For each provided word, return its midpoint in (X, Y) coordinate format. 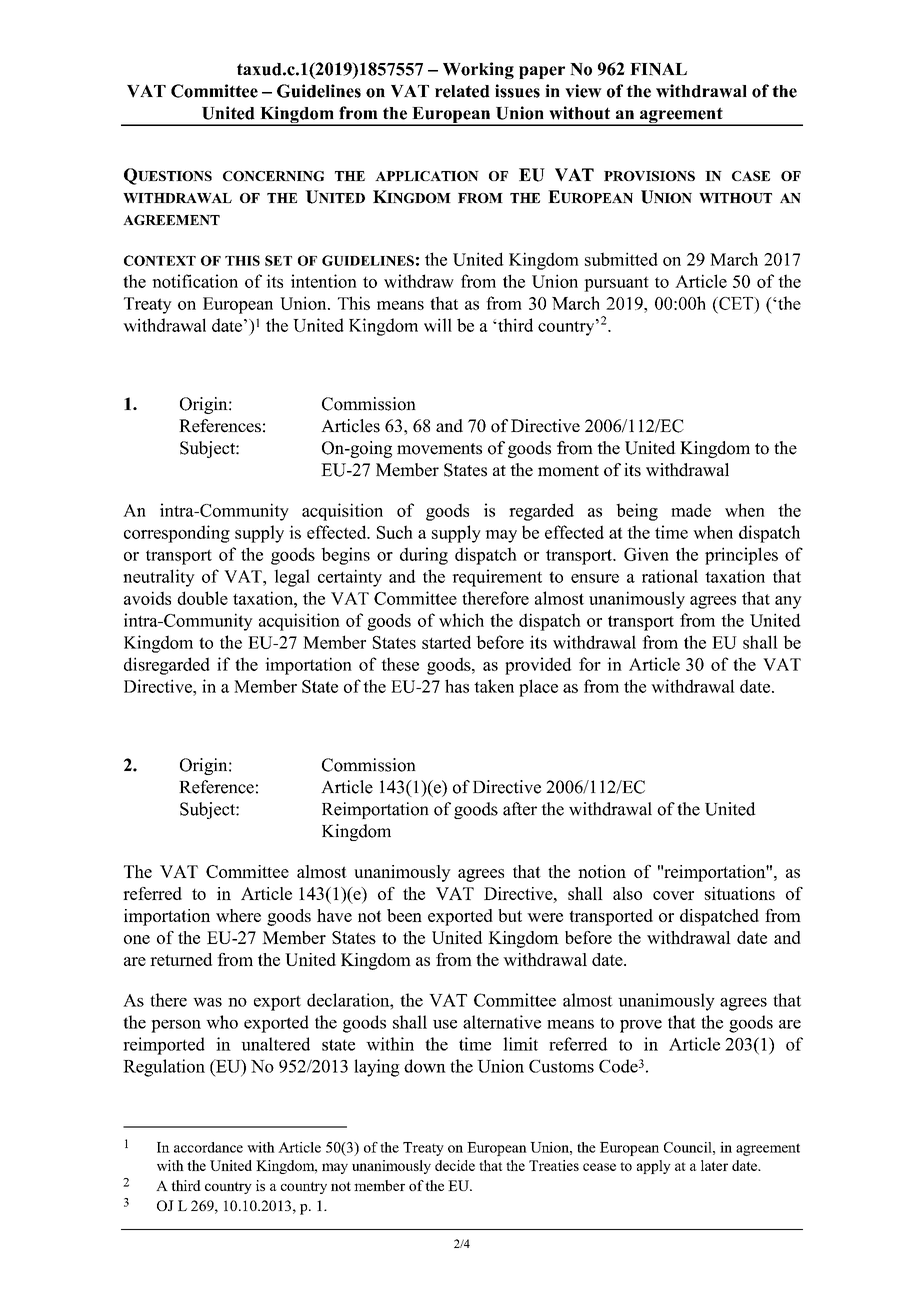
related (462, 91)
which (461, 620)
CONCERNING (273, 176)
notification (195, 281)
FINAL (658, 69)
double (202, 598)
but (510, 915)
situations (740, 893)
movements (439, 449)
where (238, 915)
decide (455, 1165)
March (734, 259)
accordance (208, 1147)
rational (670, 576)
